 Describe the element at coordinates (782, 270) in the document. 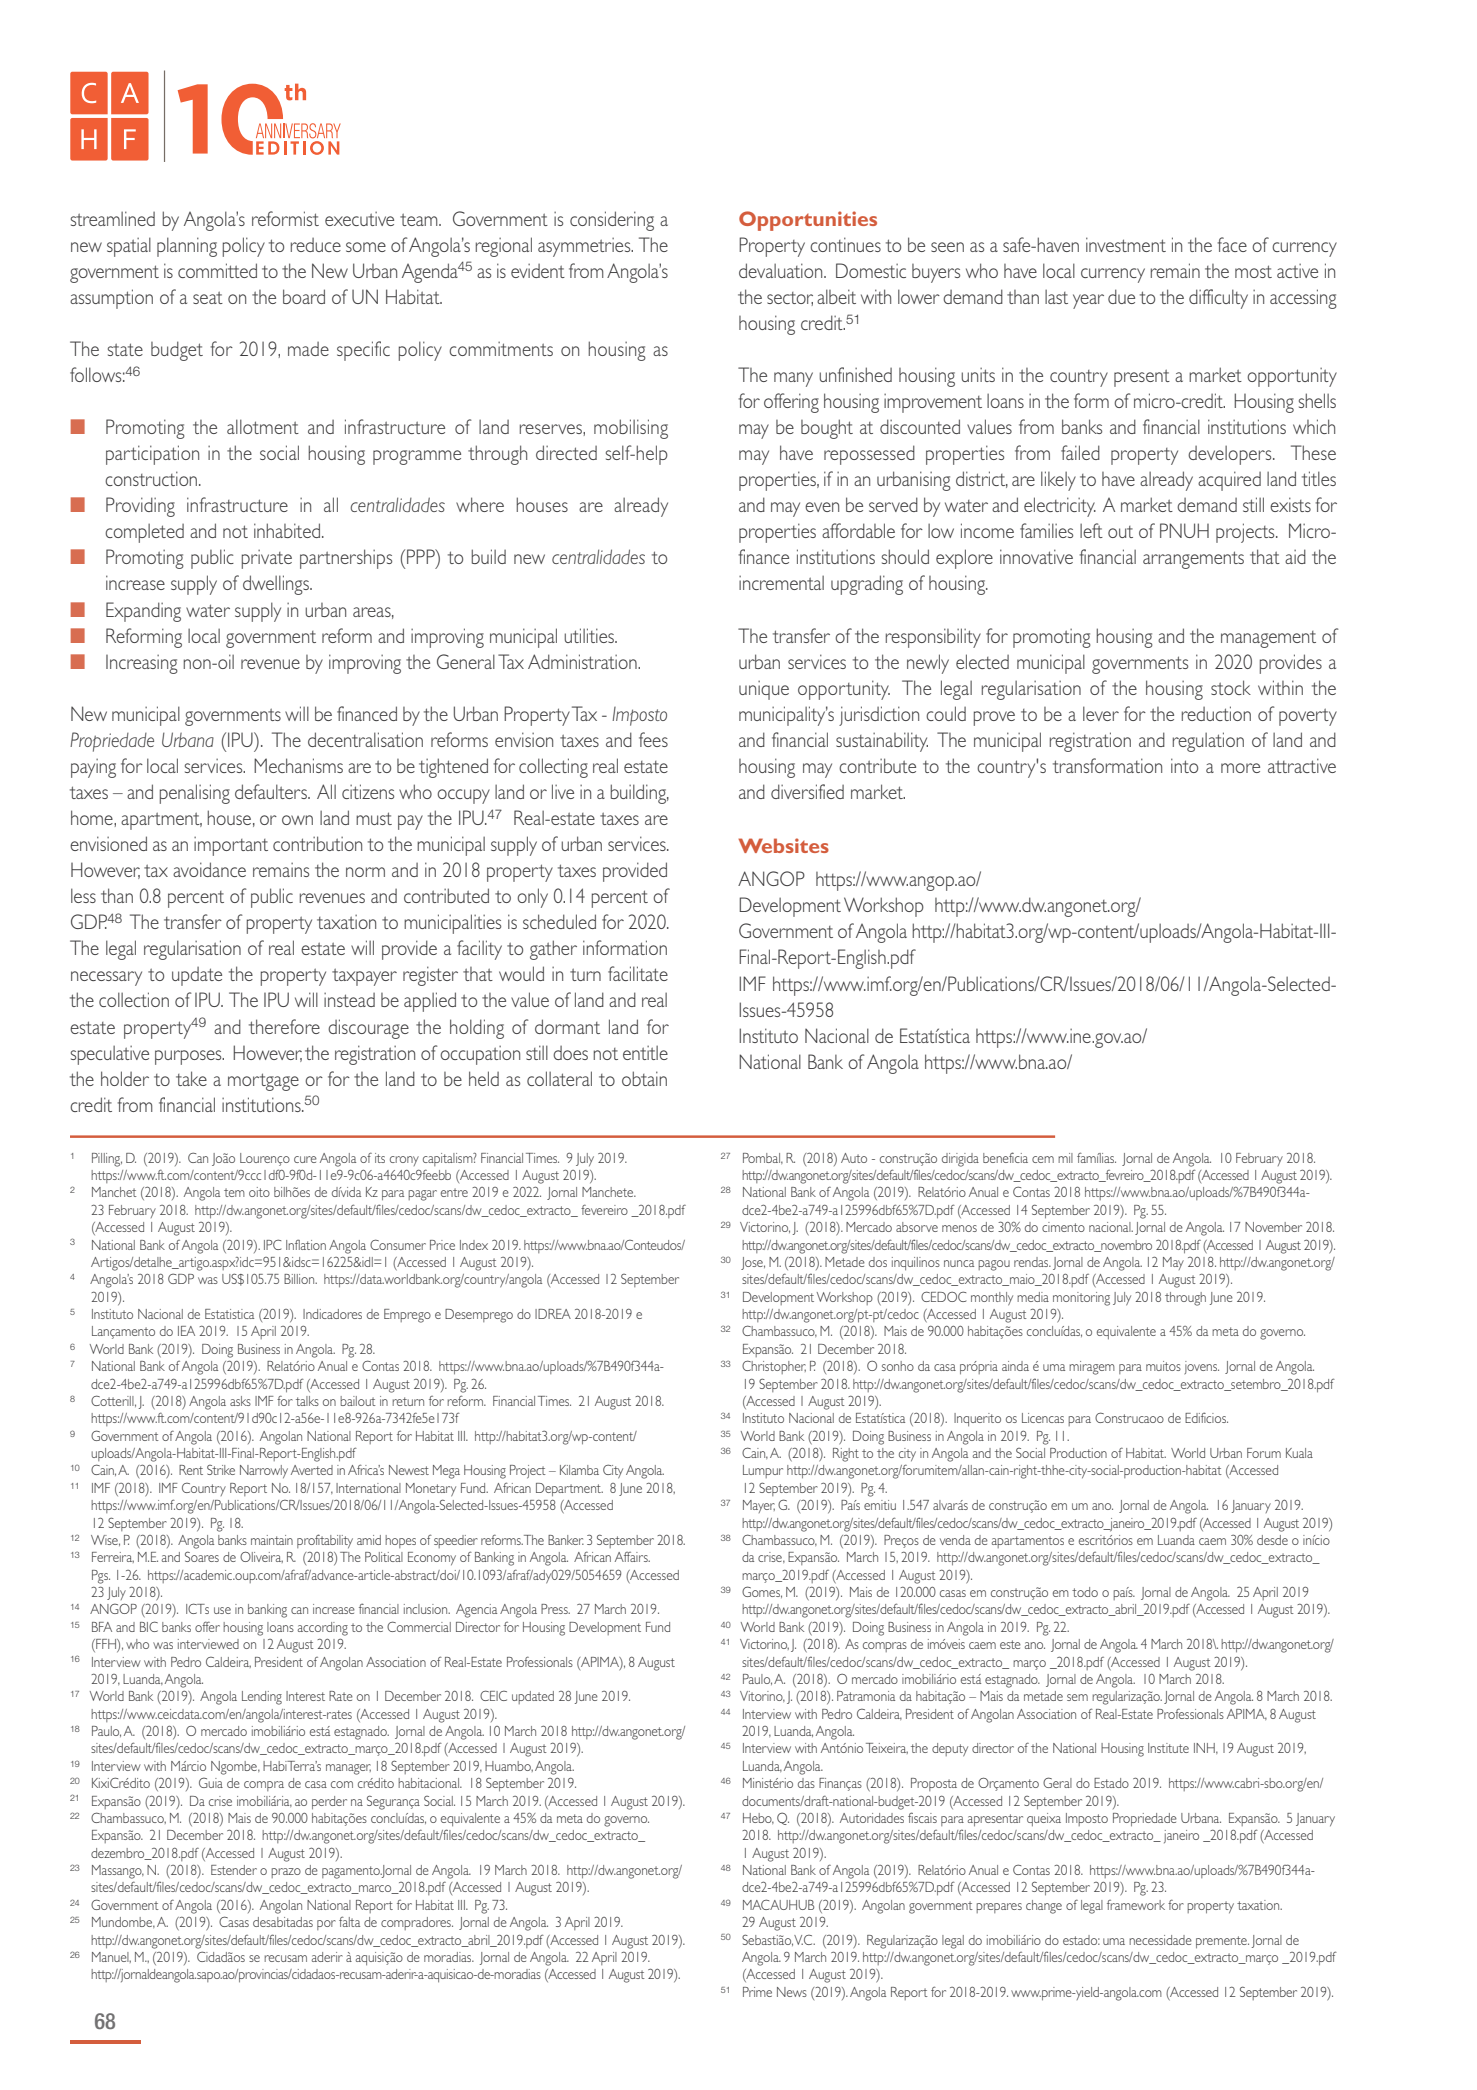

I see `devaluation` at that location.
